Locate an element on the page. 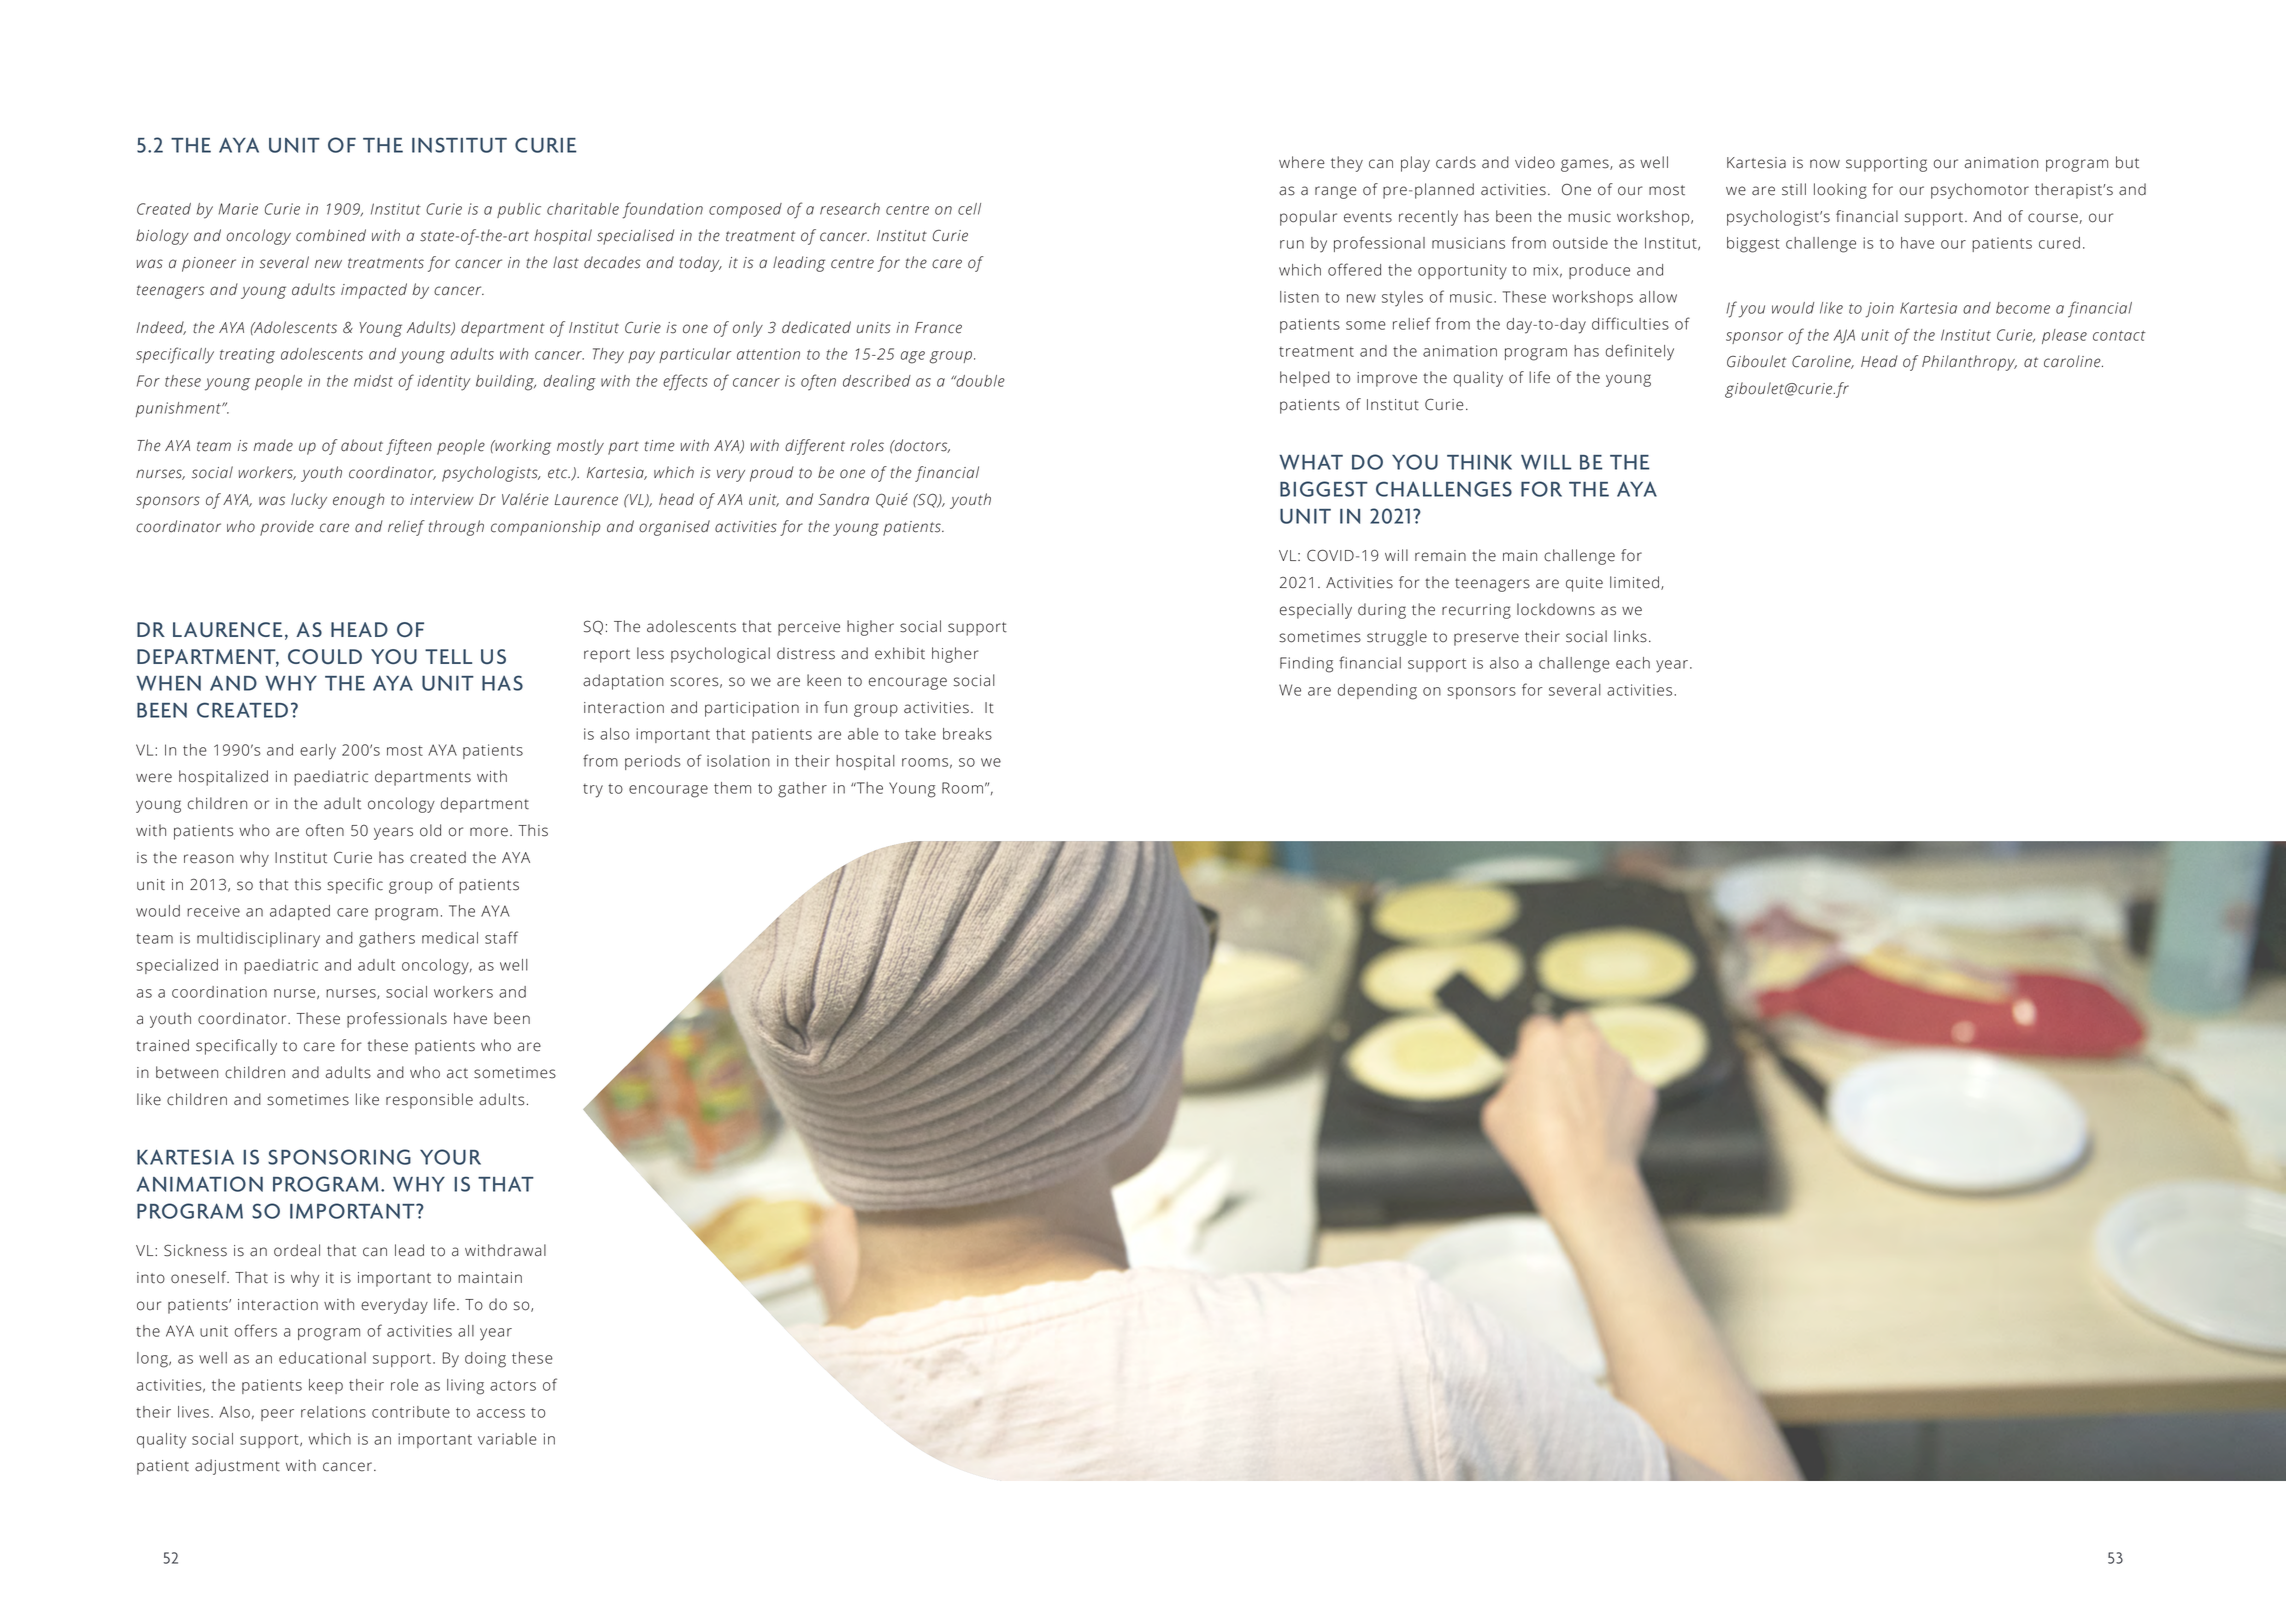 Image resolution: width=2286 pixels, height=1617 pixels. each is located at coordinates (1633, 663).
